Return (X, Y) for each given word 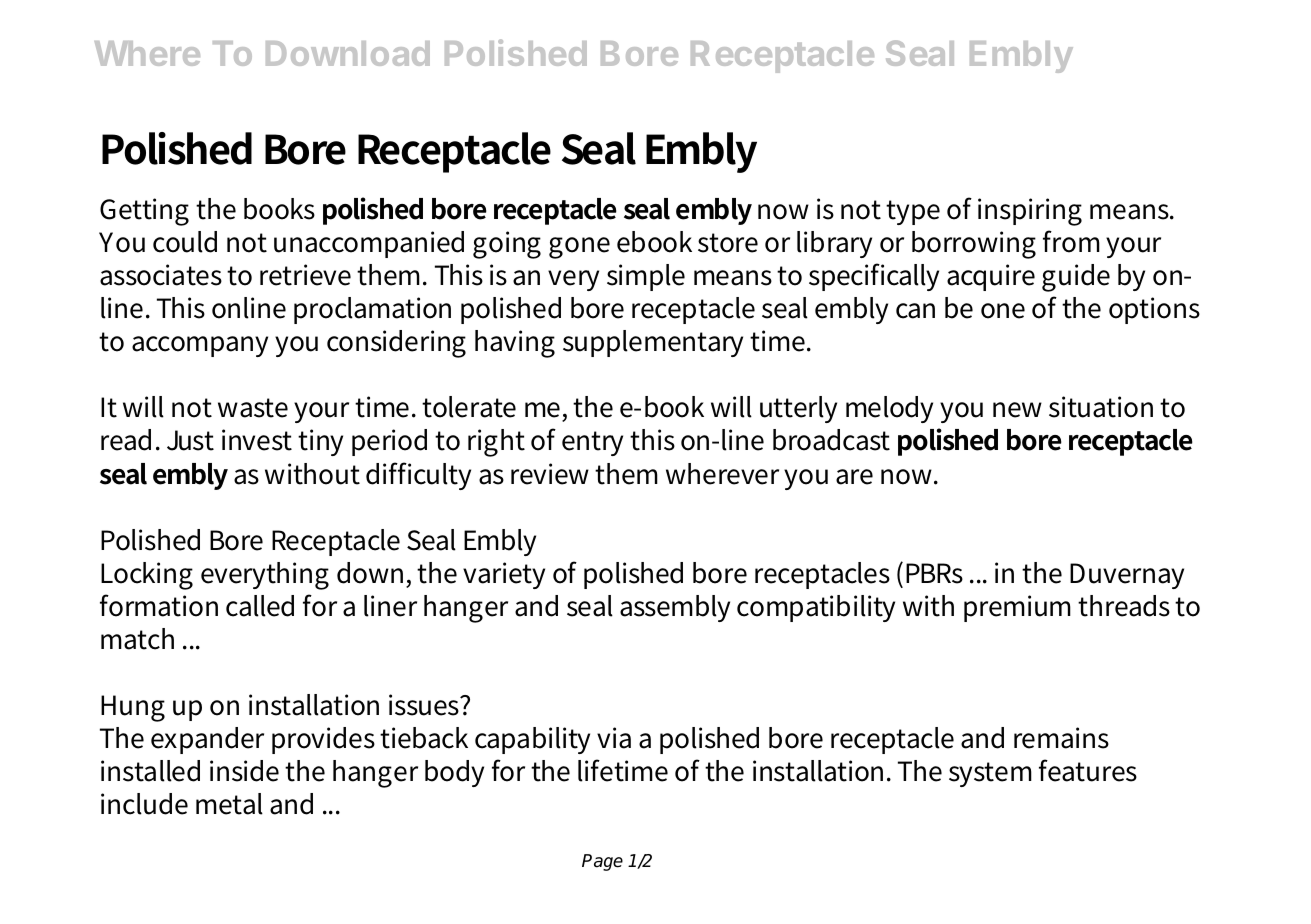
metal (229, 804)
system (990, 774)
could (185, 242)
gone (579, 248)
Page (602, 862)
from (1071, 241)
